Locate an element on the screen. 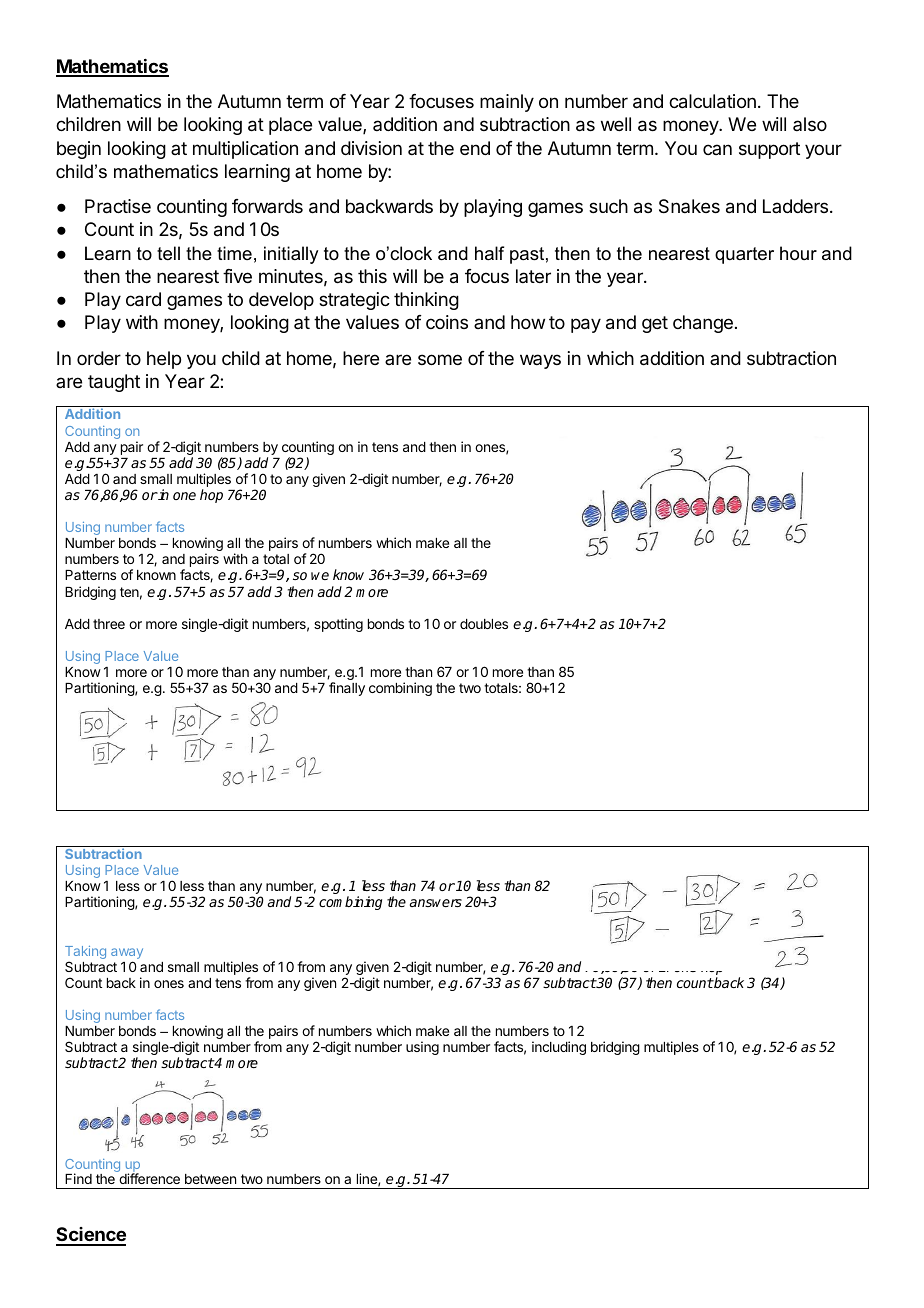  between is located at coordinates (210, 1179).
